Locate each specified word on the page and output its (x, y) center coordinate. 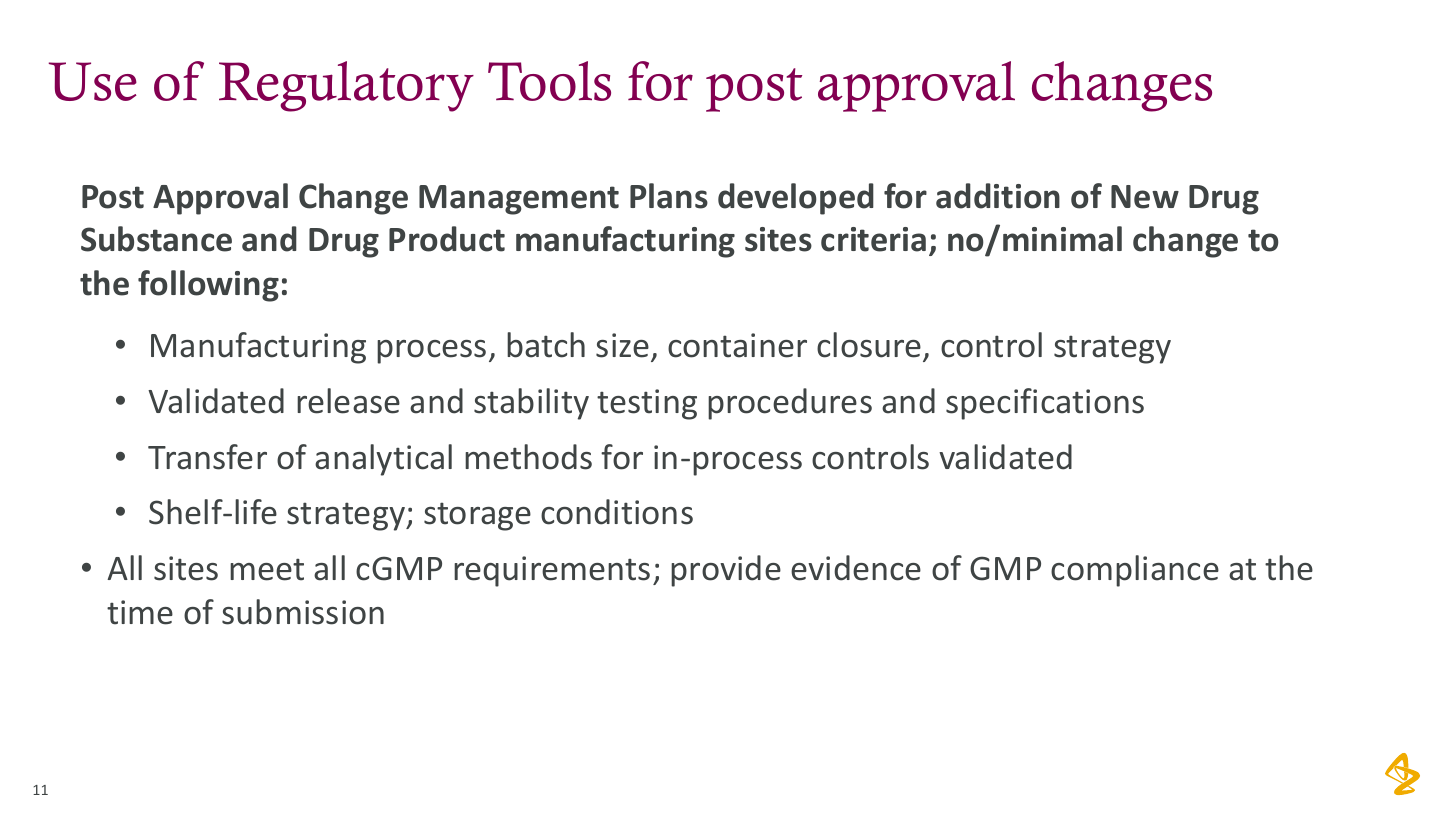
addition (998, 196)
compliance (1135, 571)
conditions (617, 512)
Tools (549, 81)
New (1145, 197)
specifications (1045, 404)
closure (869, 345)
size (622, 345)
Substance (156, 239)
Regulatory (346, 86)
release (348, 401)
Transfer (207, 457)
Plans (669, 196)
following (208, 286)
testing (647, 404)
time (140, 612)
